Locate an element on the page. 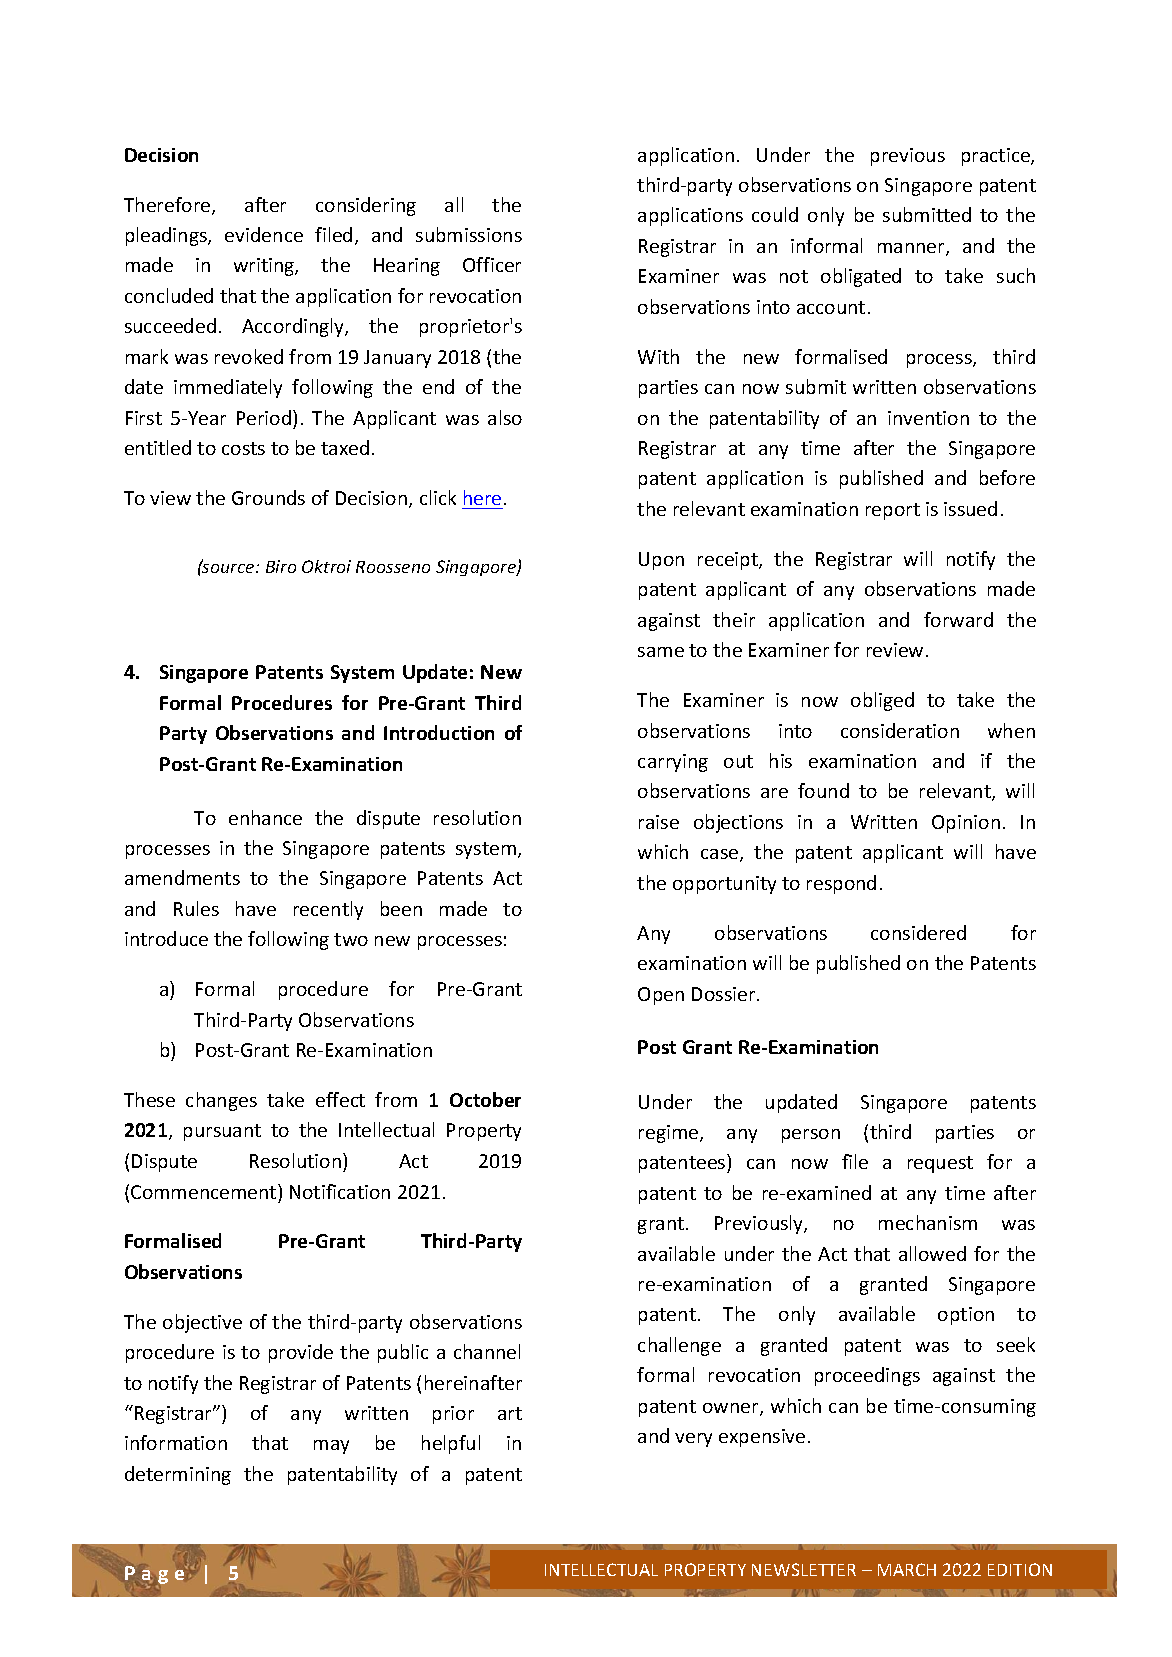 The width and height of the document is (1172, 1657). determining is located at coordinates (178, 1475).
